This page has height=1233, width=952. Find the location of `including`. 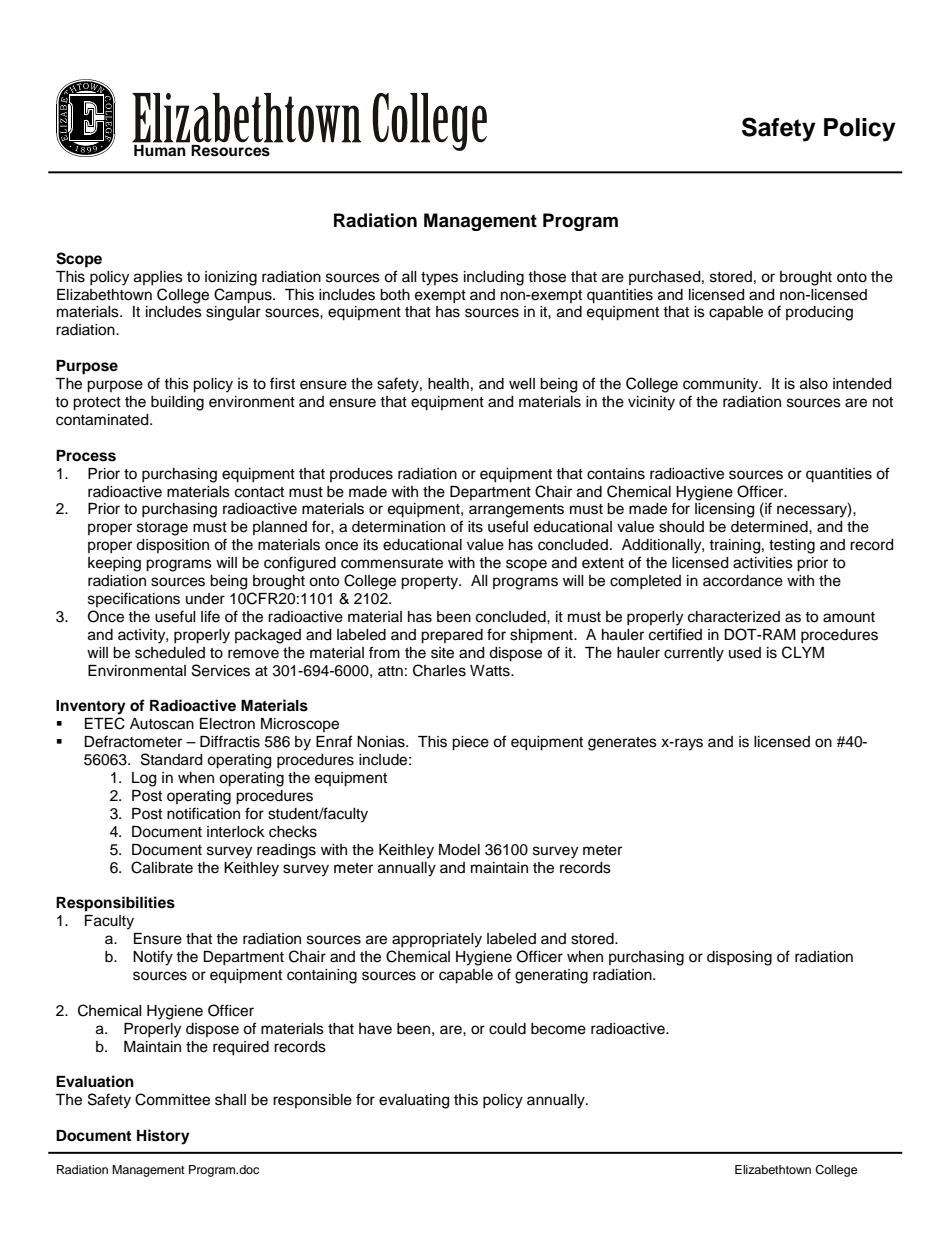

including is located at coordinates (494, 278).
